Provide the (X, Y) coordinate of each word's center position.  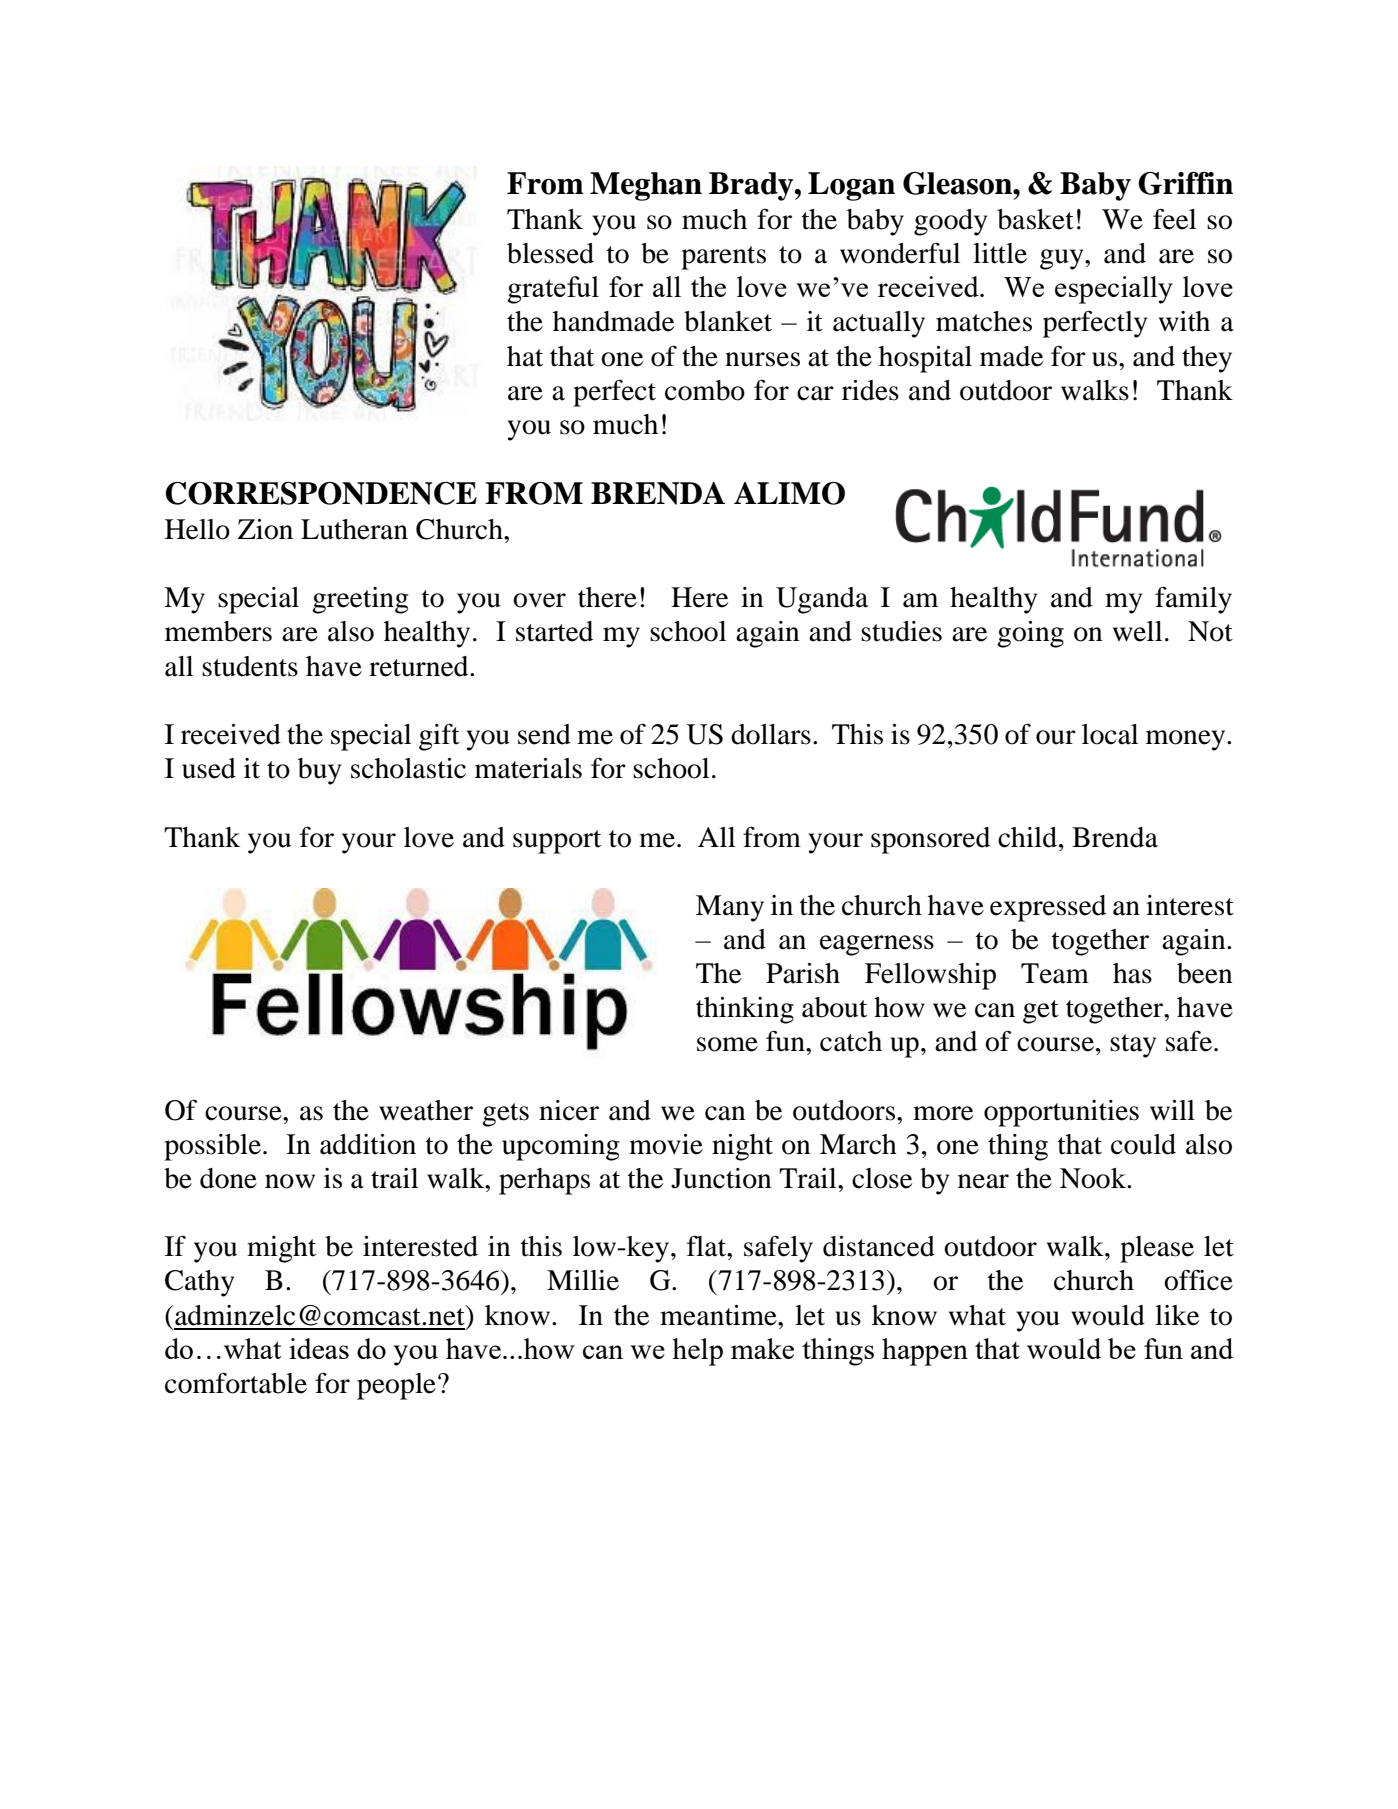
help (697, 1352)
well (1137, 631)
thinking (745, 1010)
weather (426, 1110)
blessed (550, 253)
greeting (360, 600)
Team (1055, 973)
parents (723, 258)
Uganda (822, 600)
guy (1063, 259)
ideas (319, 1348)
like (1177, 1315)
